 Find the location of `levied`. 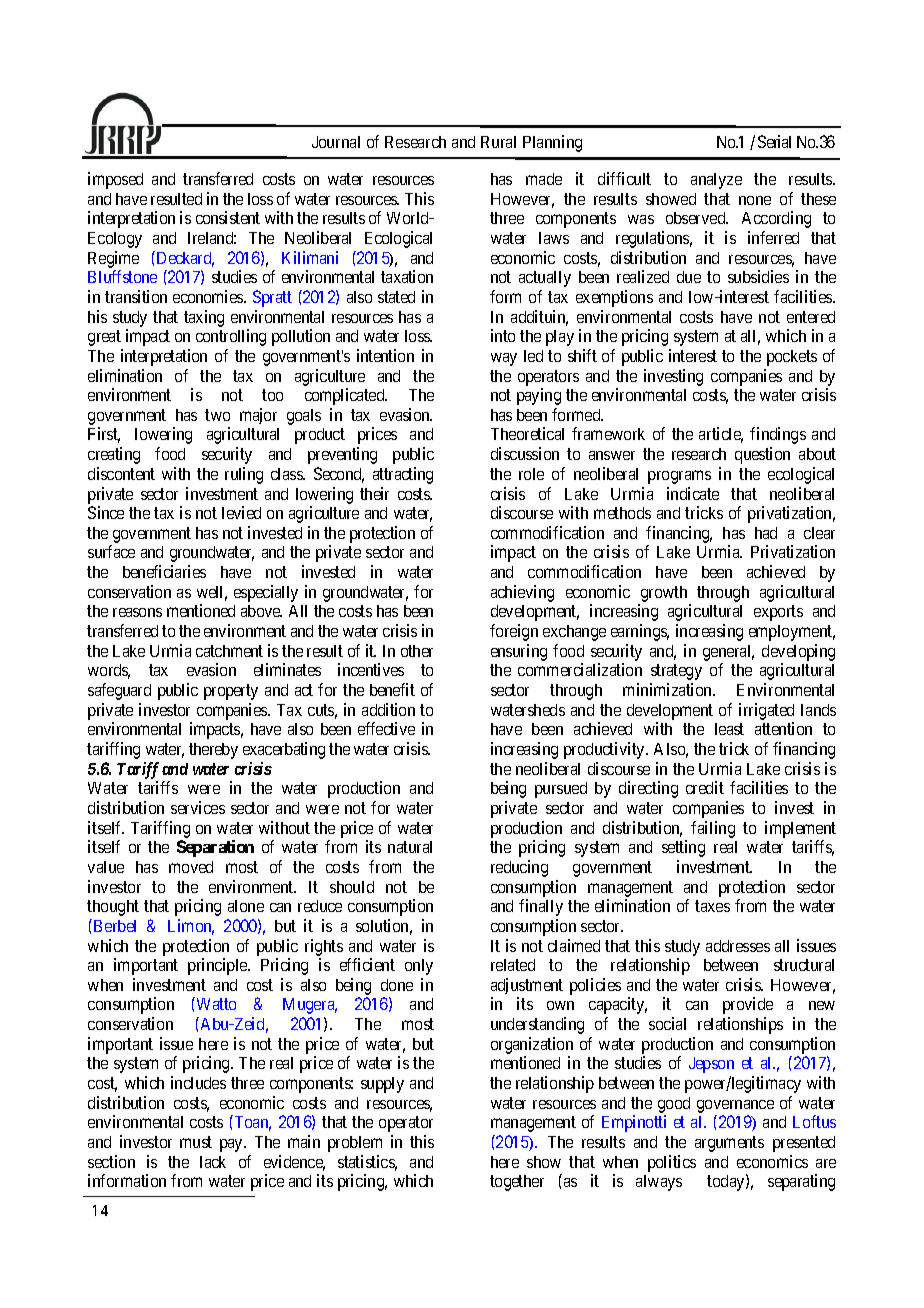

levied is located at coordinates (241, 512).
